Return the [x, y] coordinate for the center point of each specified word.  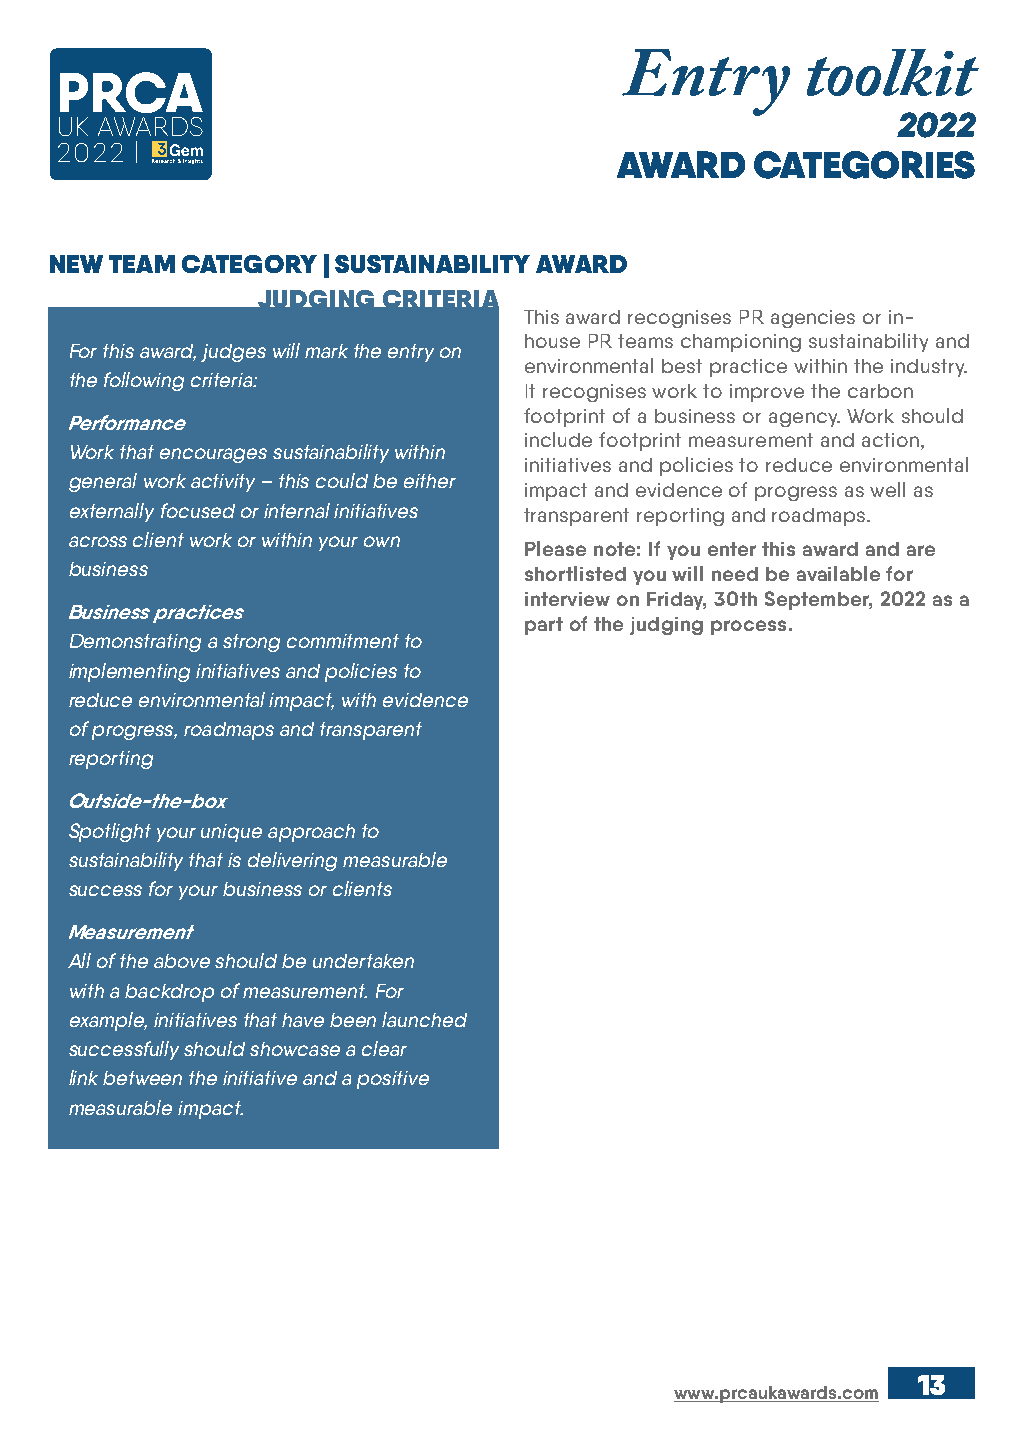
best [682, 366]
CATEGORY [249, 264]
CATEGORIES [864, 165]
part [544, 626]
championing [741, 343]
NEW [76, 264]
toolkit [893, 72]
